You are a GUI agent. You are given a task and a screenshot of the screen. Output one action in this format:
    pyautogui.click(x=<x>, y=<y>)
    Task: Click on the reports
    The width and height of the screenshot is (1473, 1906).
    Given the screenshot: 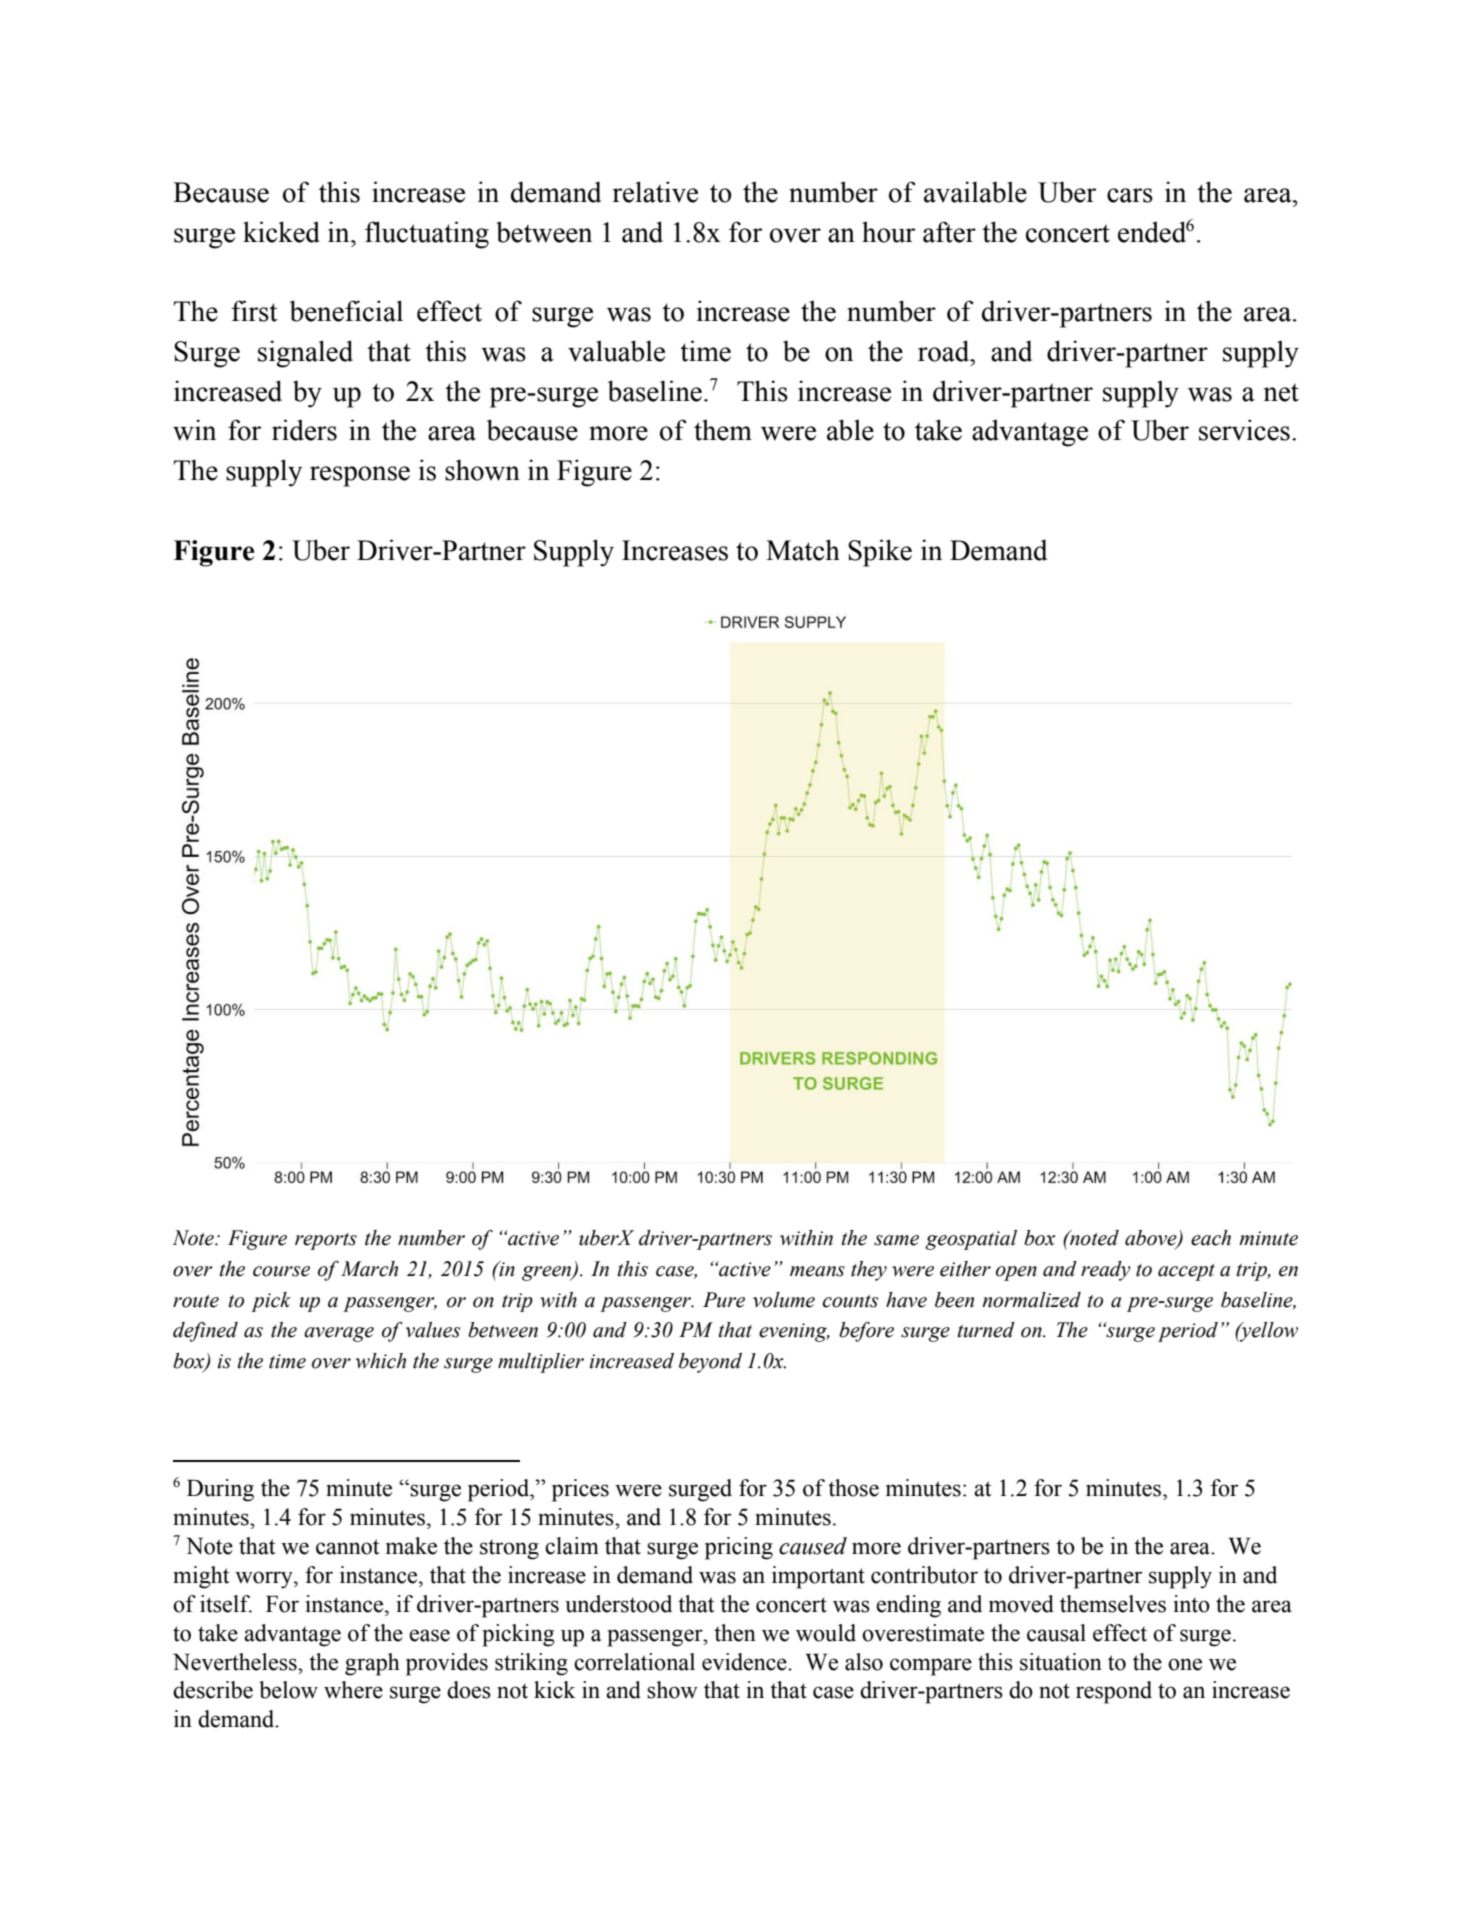 What is the action you would take?
    pyautogui.click(x=326, y=1241)
